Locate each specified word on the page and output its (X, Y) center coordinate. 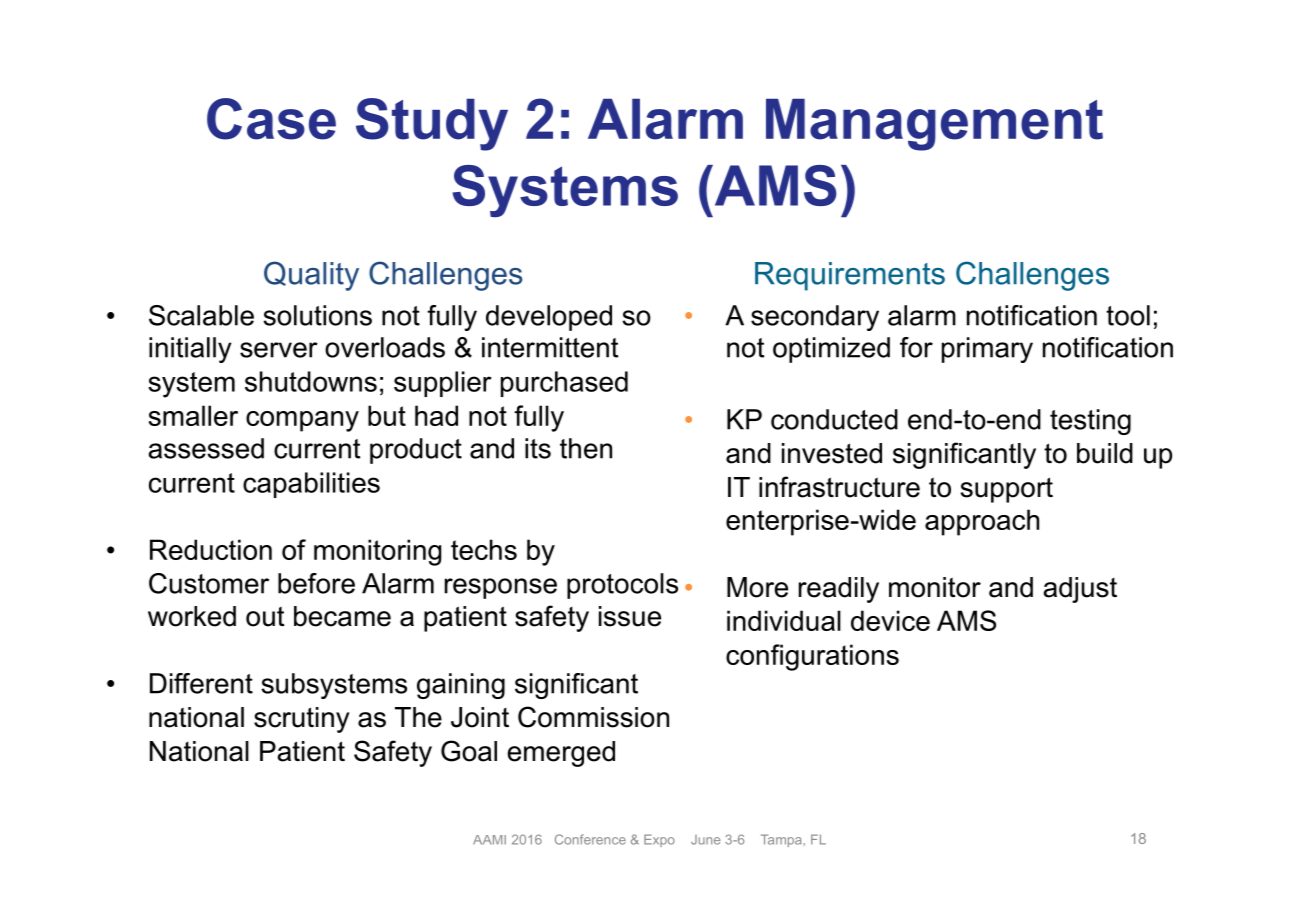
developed (549, 318)
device (890, 620)
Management (934, 125)
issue (630, 616)
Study (432, 124)
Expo (659, 840)
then (586, 448)
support (1007, 490)
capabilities (311, 485)
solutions (317, 315)
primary (987, 350)
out (265, 616)
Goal (469, 751)
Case (271, 119)
